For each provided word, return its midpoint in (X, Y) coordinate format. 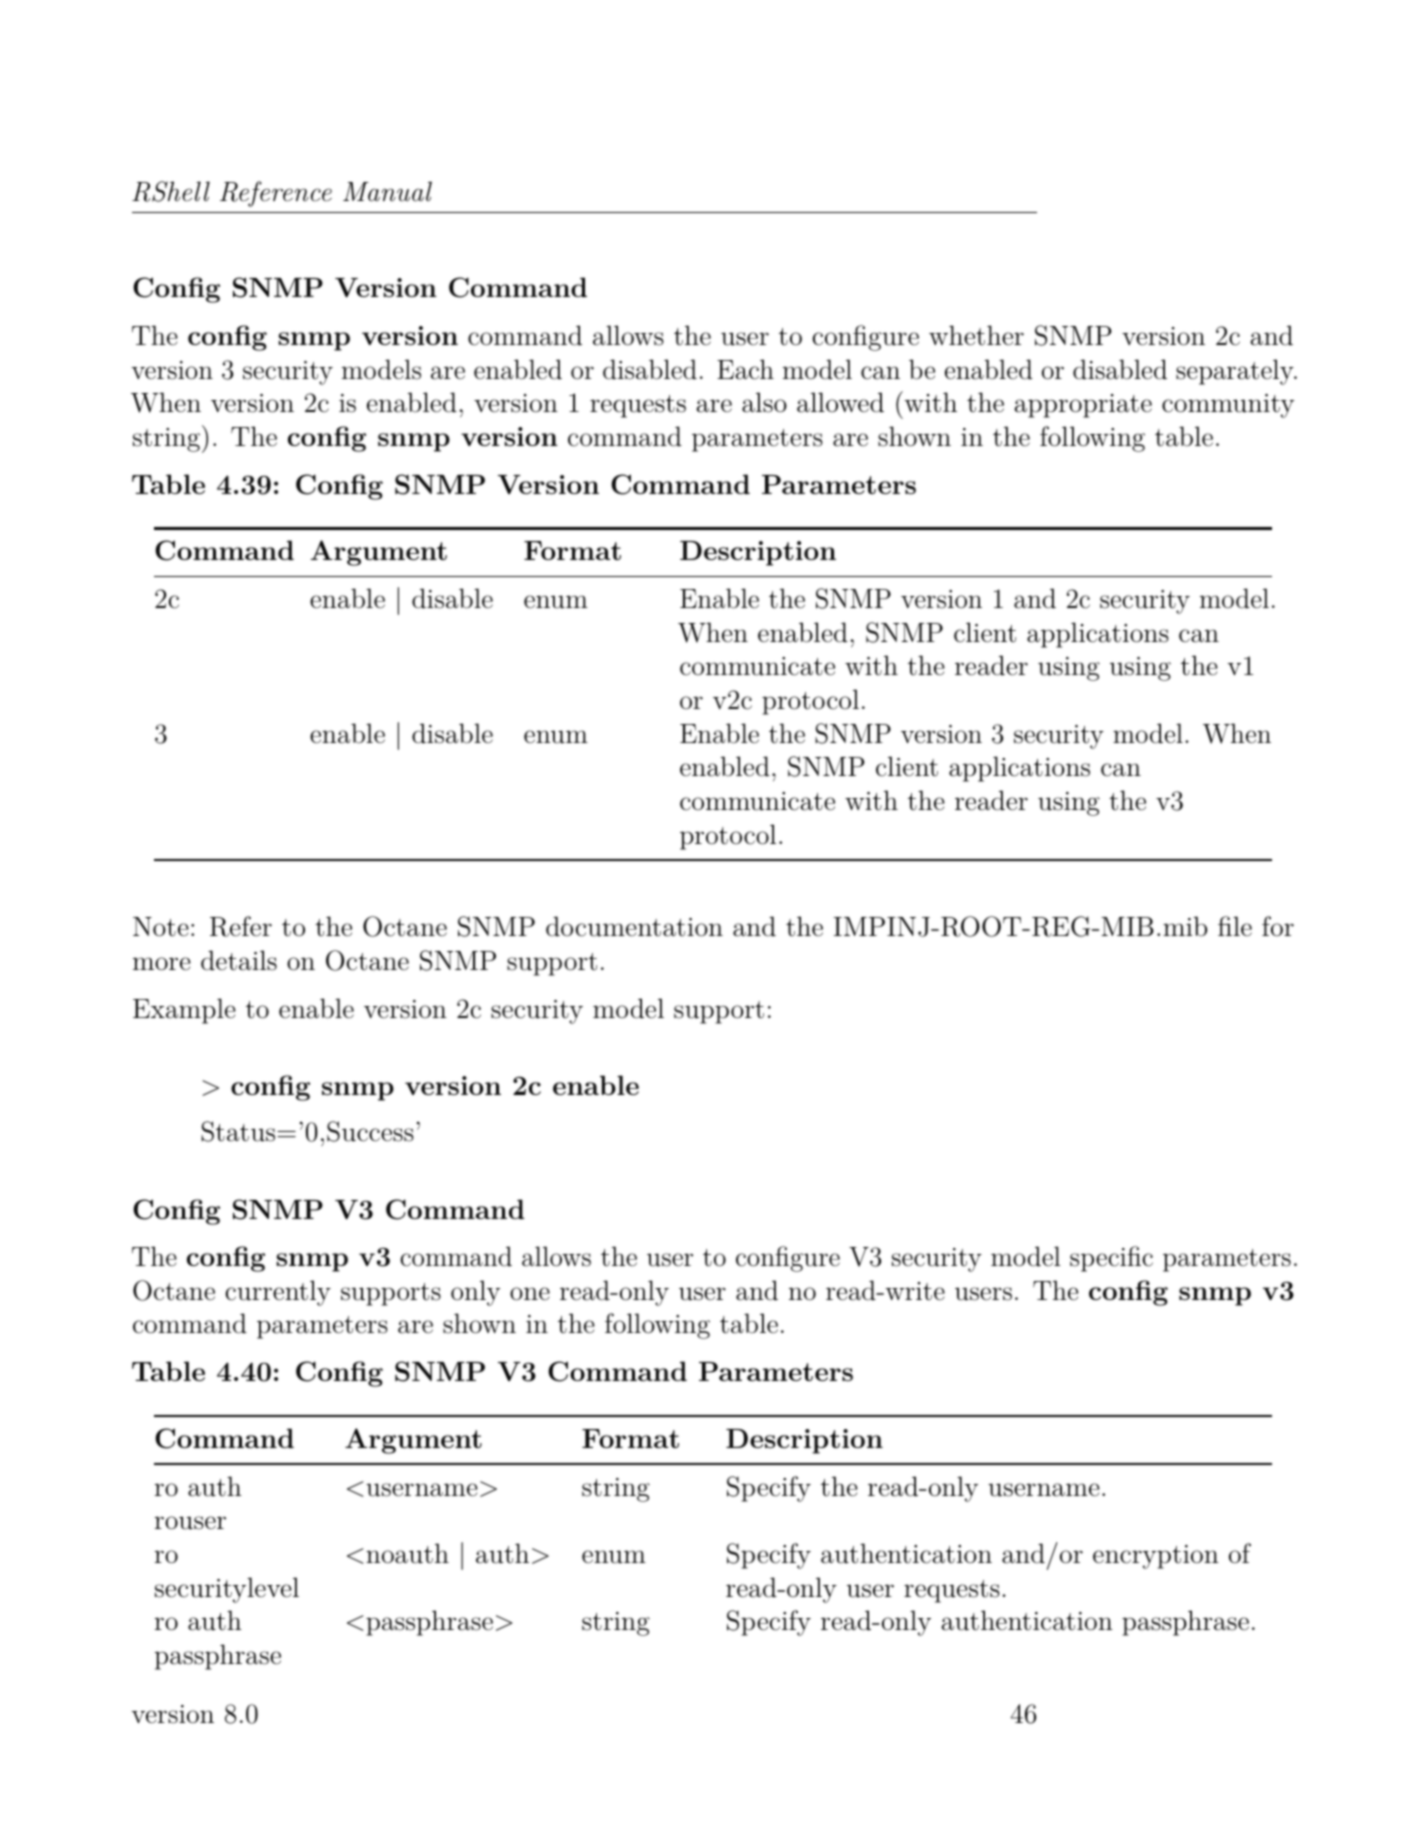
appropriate (1083, 406)
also (764, 402)
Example (184, 1011)
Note (161, 927)
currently (278, 1293)
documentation (634, 926)
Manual (387, 191)
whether (976, 335)
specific (1111, 1259)
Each (745, 369)
